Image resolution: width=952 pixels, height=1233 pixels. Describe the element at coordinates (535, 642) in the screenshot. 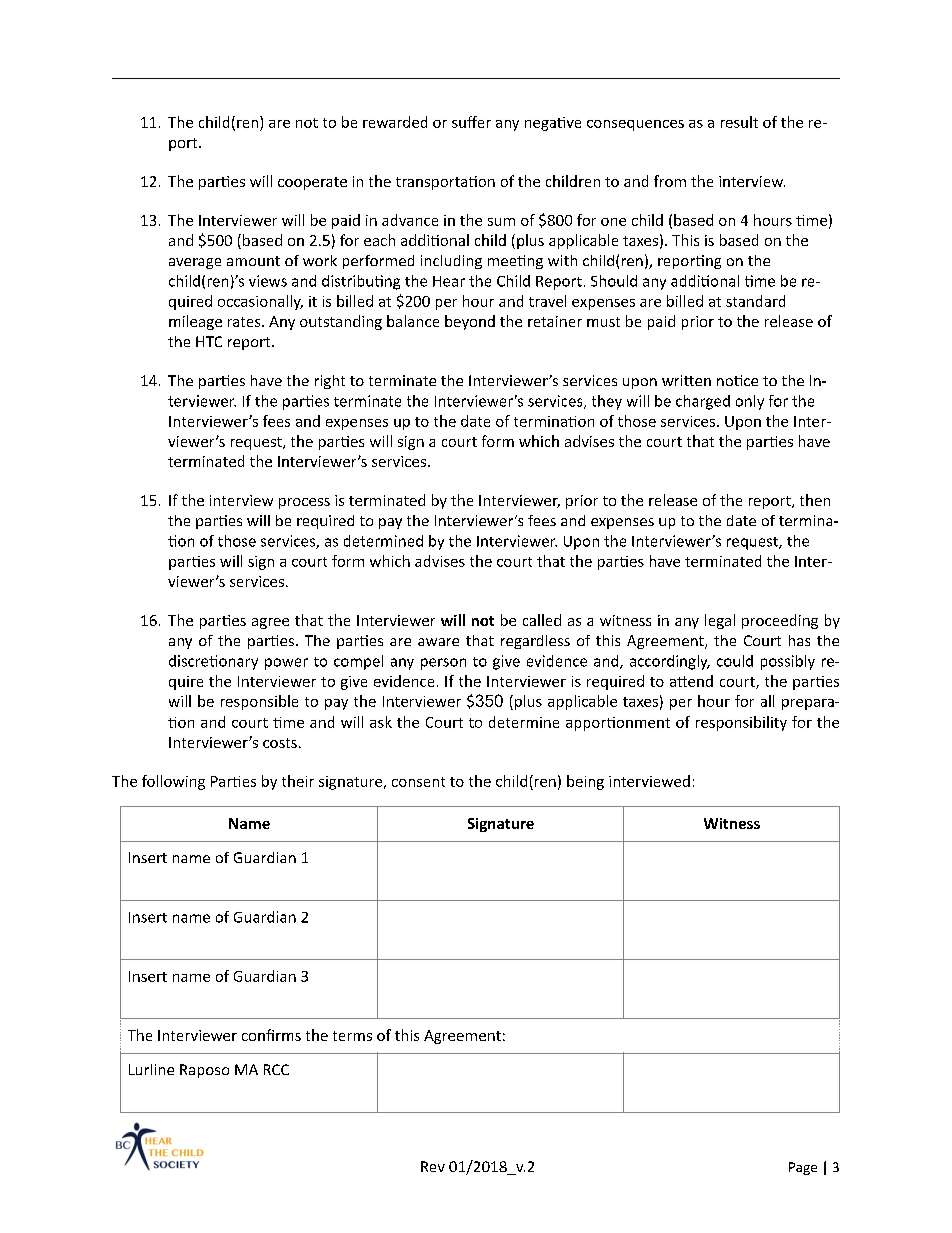

I see `regardless` at that location.
